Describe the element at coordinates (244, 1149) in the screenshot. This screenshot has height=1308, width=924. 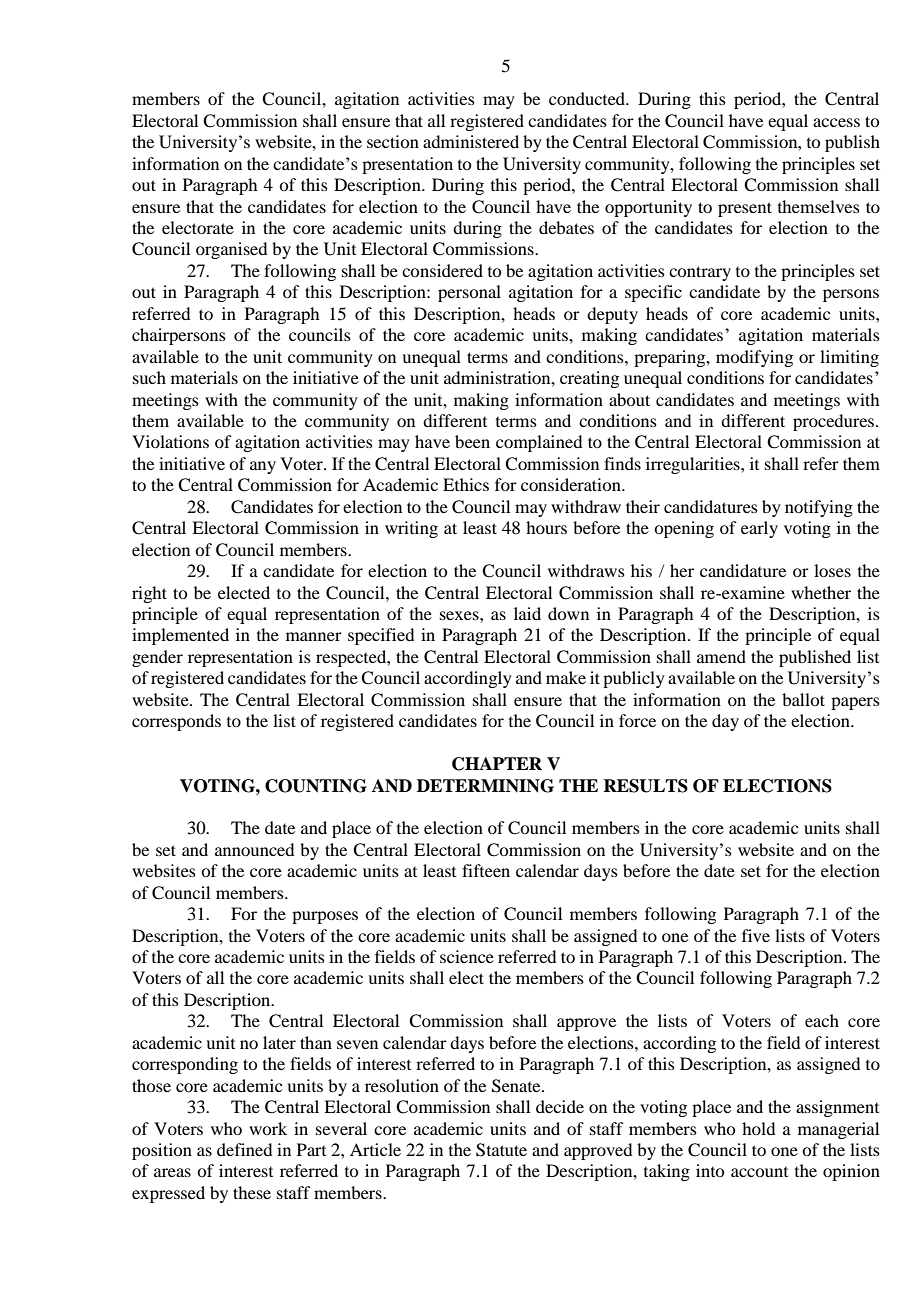
I see `defined` at that location.
